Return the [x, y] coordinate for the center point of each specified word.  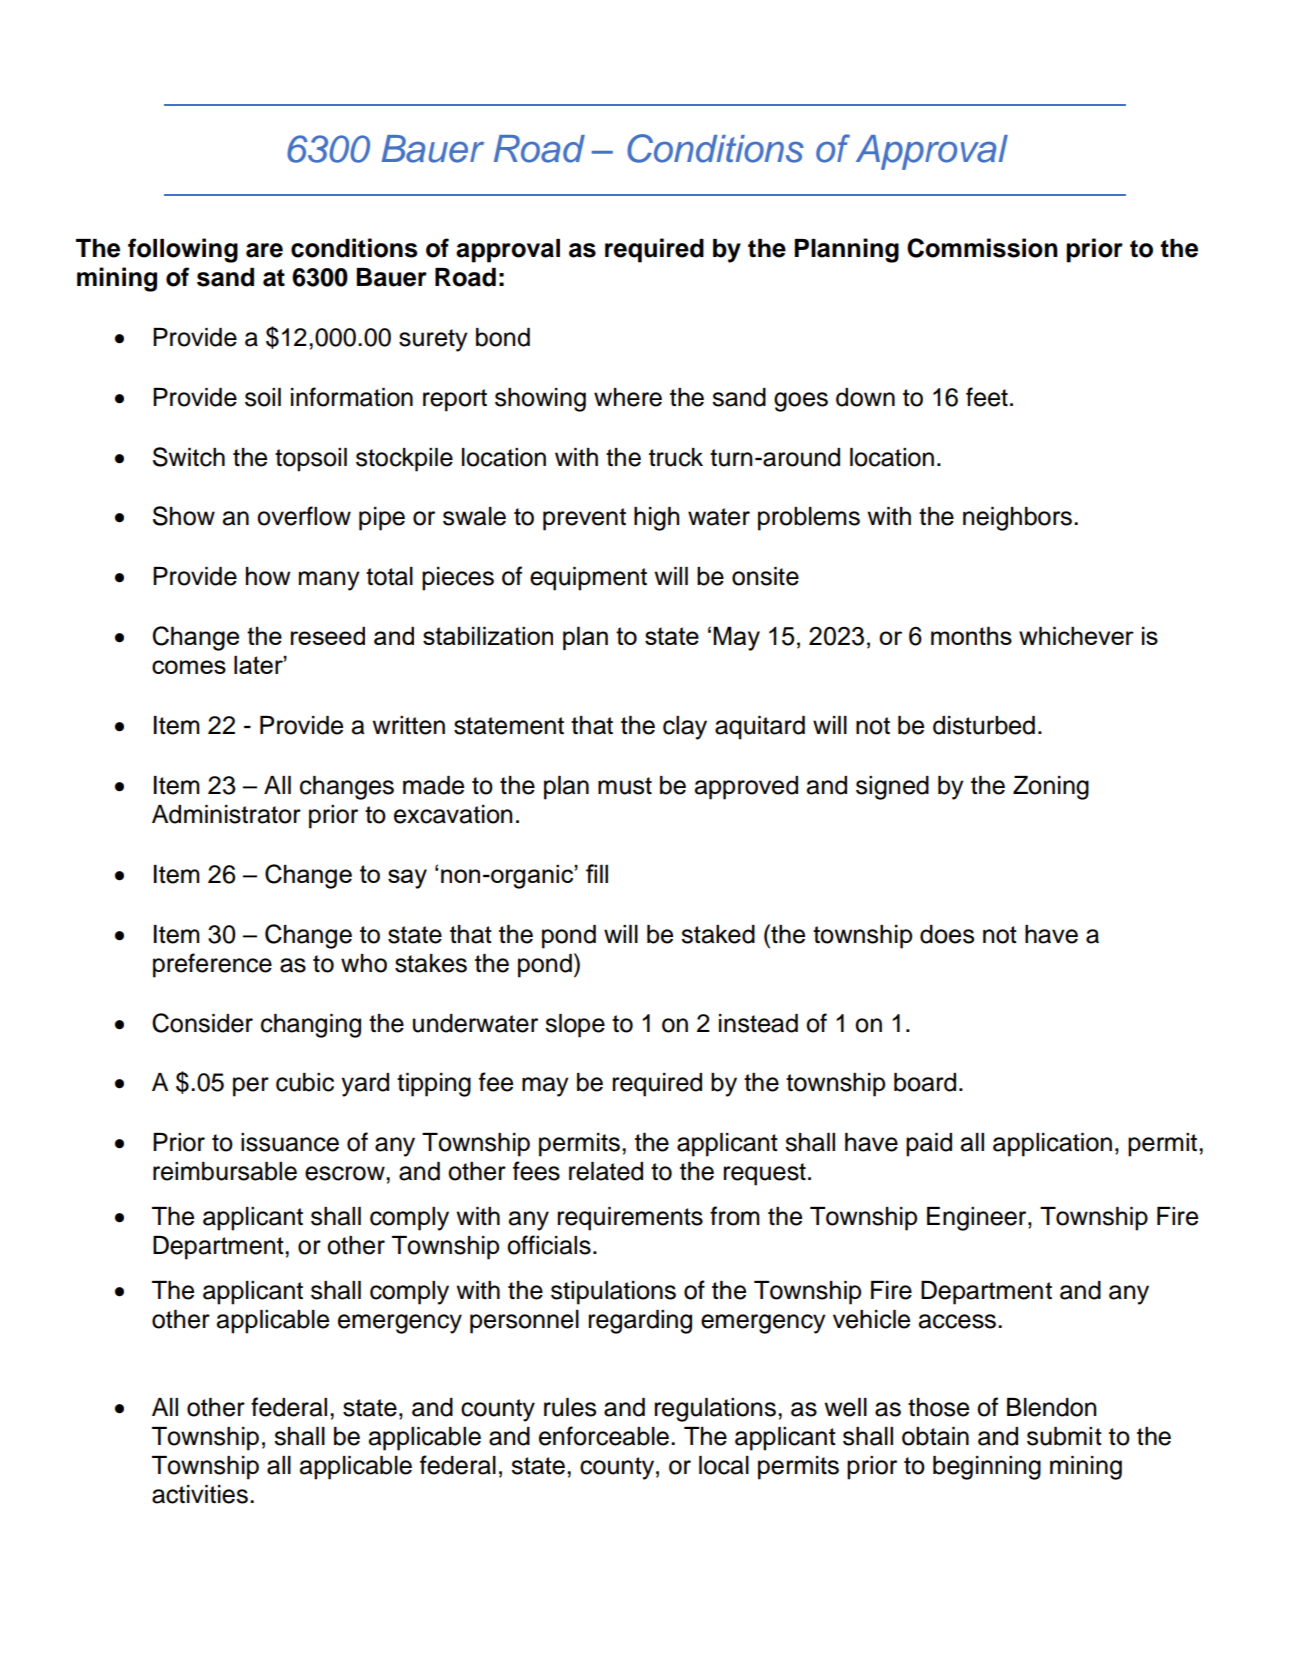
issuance [290, 1142]
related [606, 1171]
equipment [588, 579]
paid [929, 1145]
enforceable [604, 1436]
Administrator [226, 814]
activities [200, 1494]
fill [597, 873]
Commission [982, 248]
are [264, 250]
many [329, 581]
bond [503, 337]
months [971, 635]
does [947, 934]
